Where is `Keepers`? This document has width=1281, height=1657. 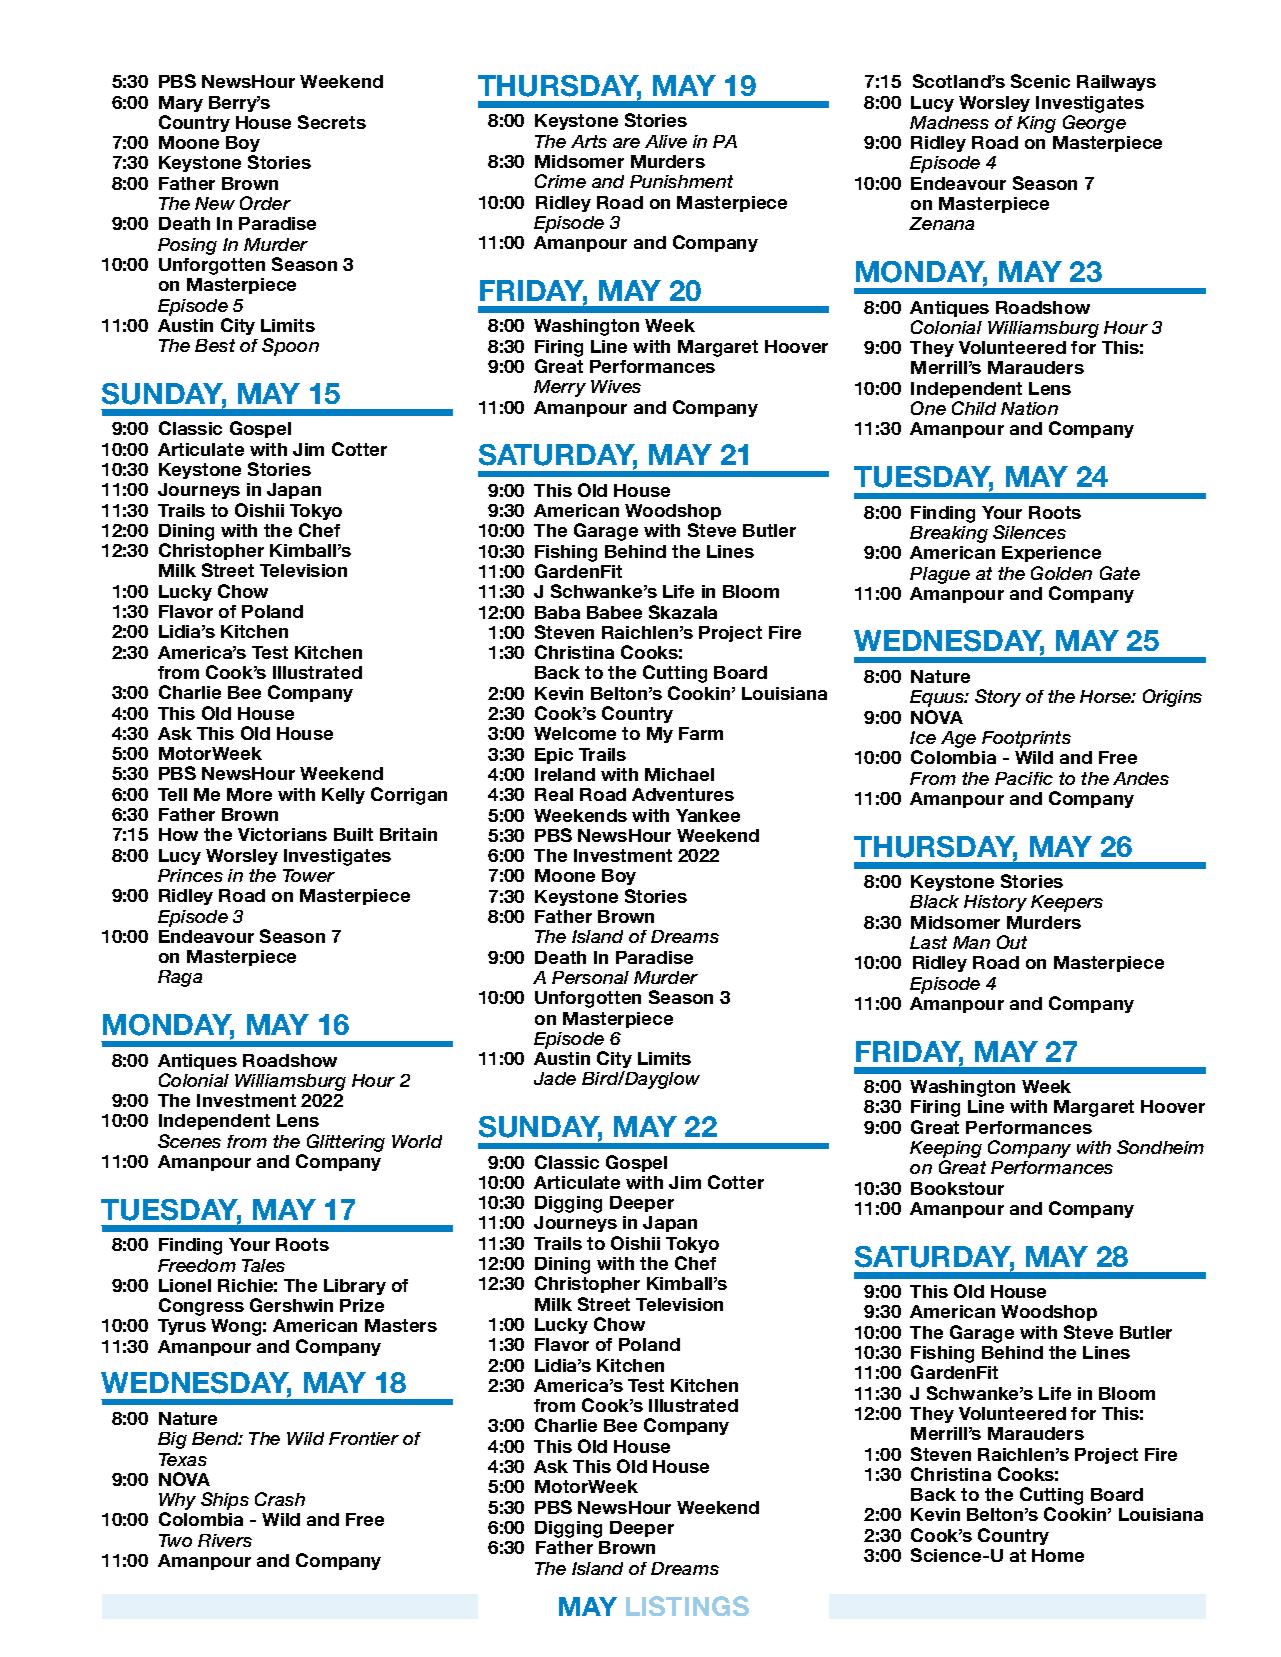 Keepers is located at coordinates (1067, 903).
